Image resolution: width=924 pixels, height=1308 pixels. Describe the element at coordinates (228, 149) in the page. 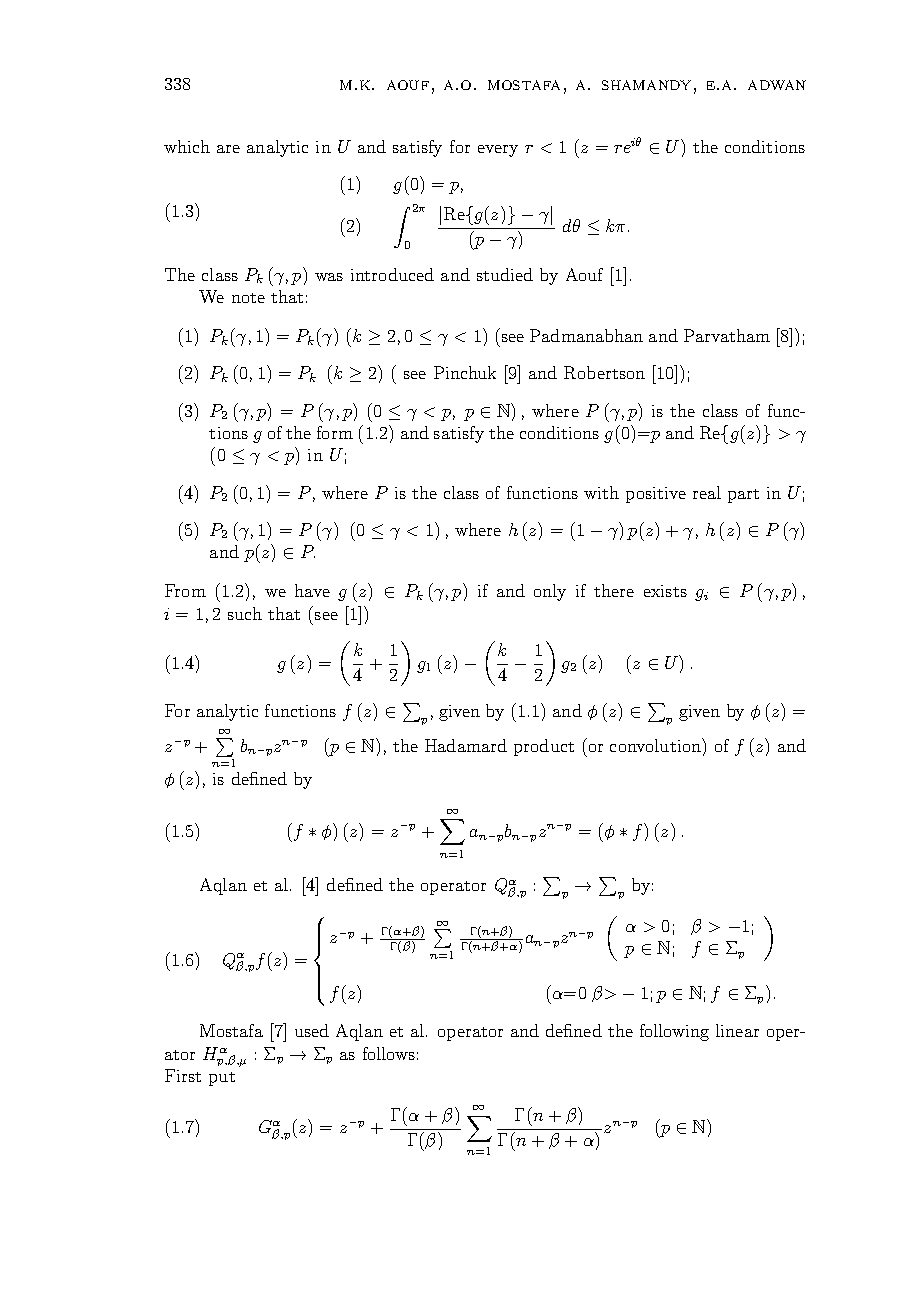

I see `are` at that location.
